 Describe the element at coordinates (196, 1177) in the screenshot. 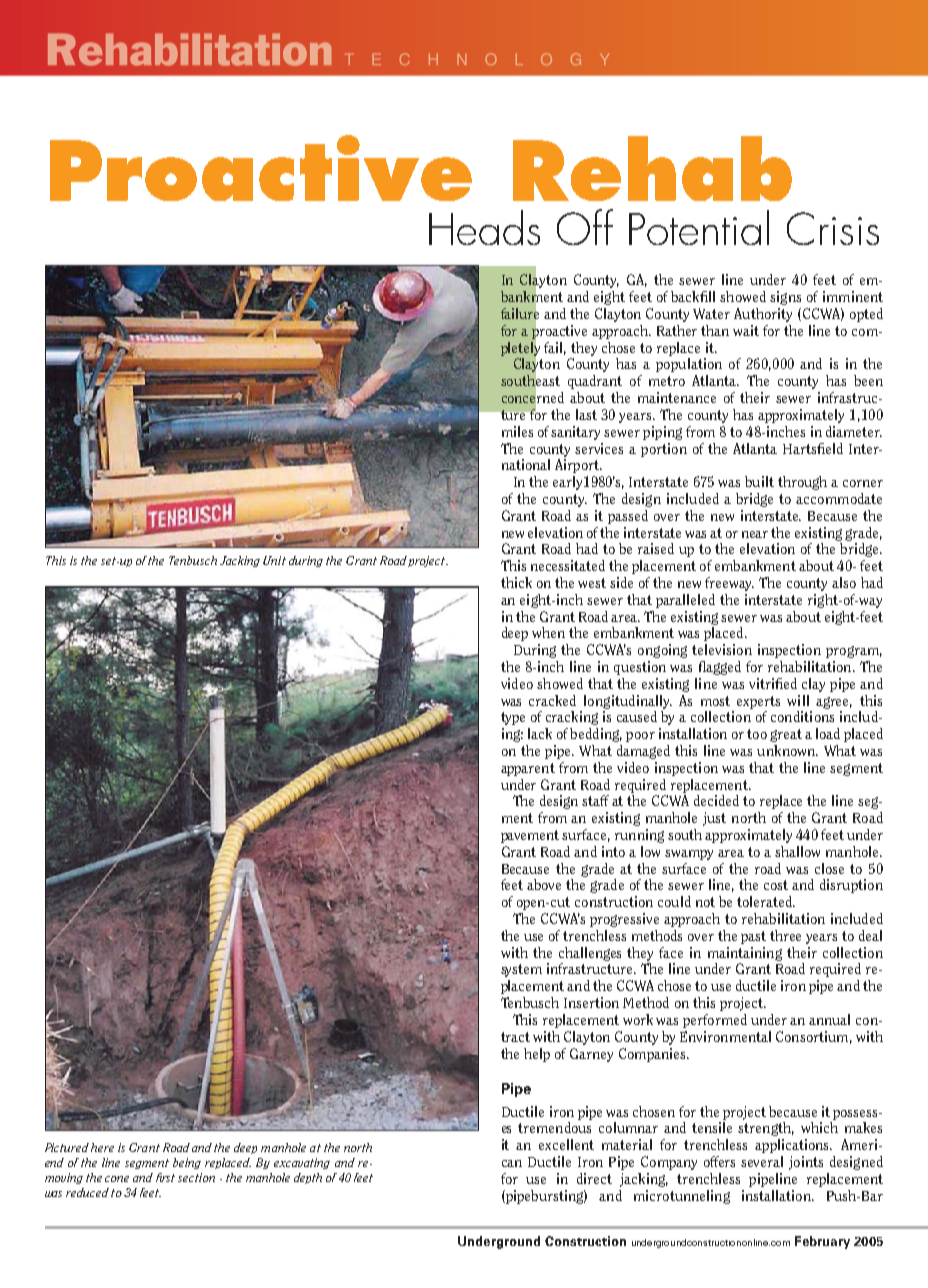

I see `section` at that location.
